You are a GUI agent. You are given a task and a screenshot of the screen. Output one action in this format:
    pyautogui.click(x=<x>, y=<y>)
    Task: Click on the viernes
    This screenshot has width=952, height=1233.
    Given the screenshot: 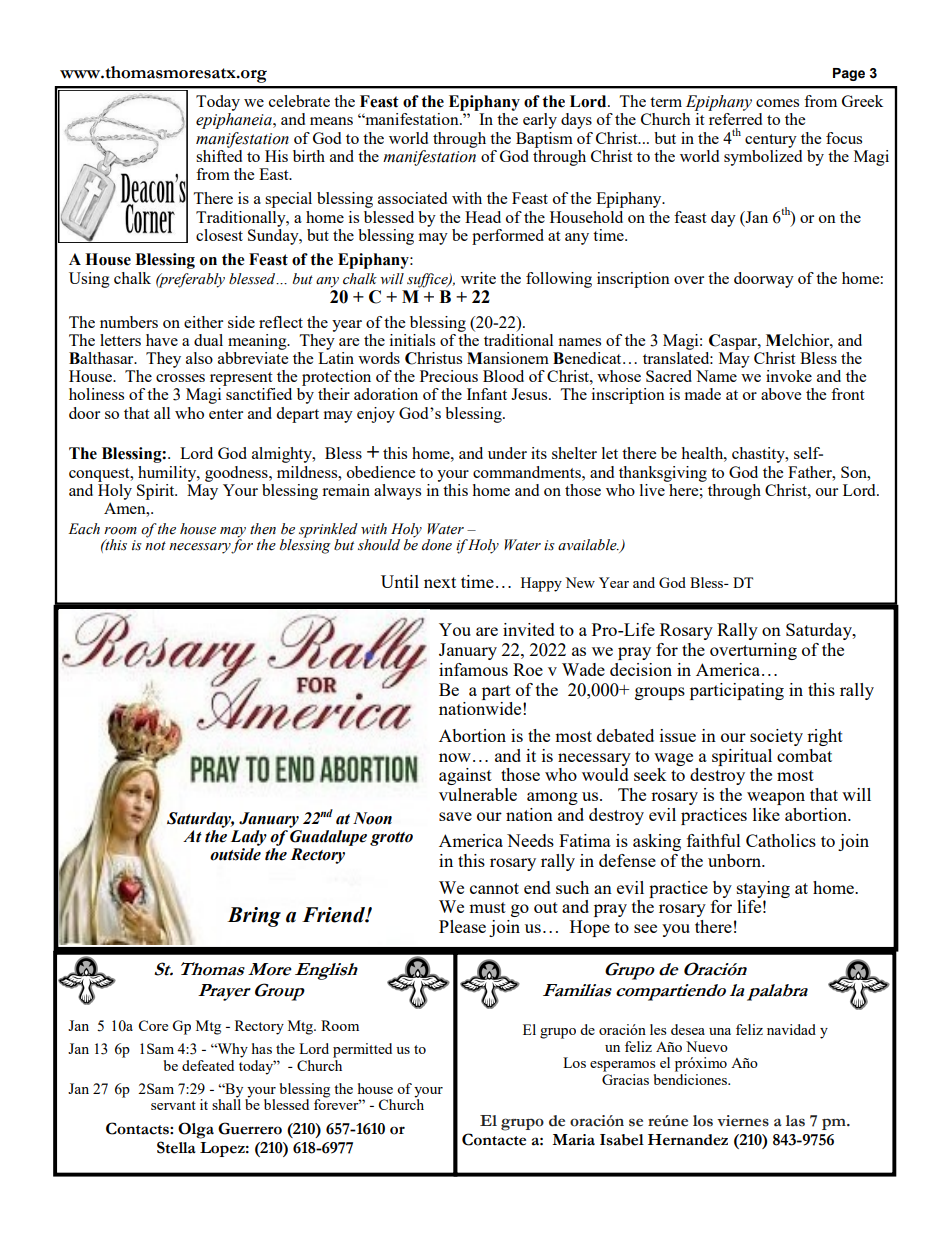 What is the action you would take?
    pyautogui.click(x=743, y=1121)
